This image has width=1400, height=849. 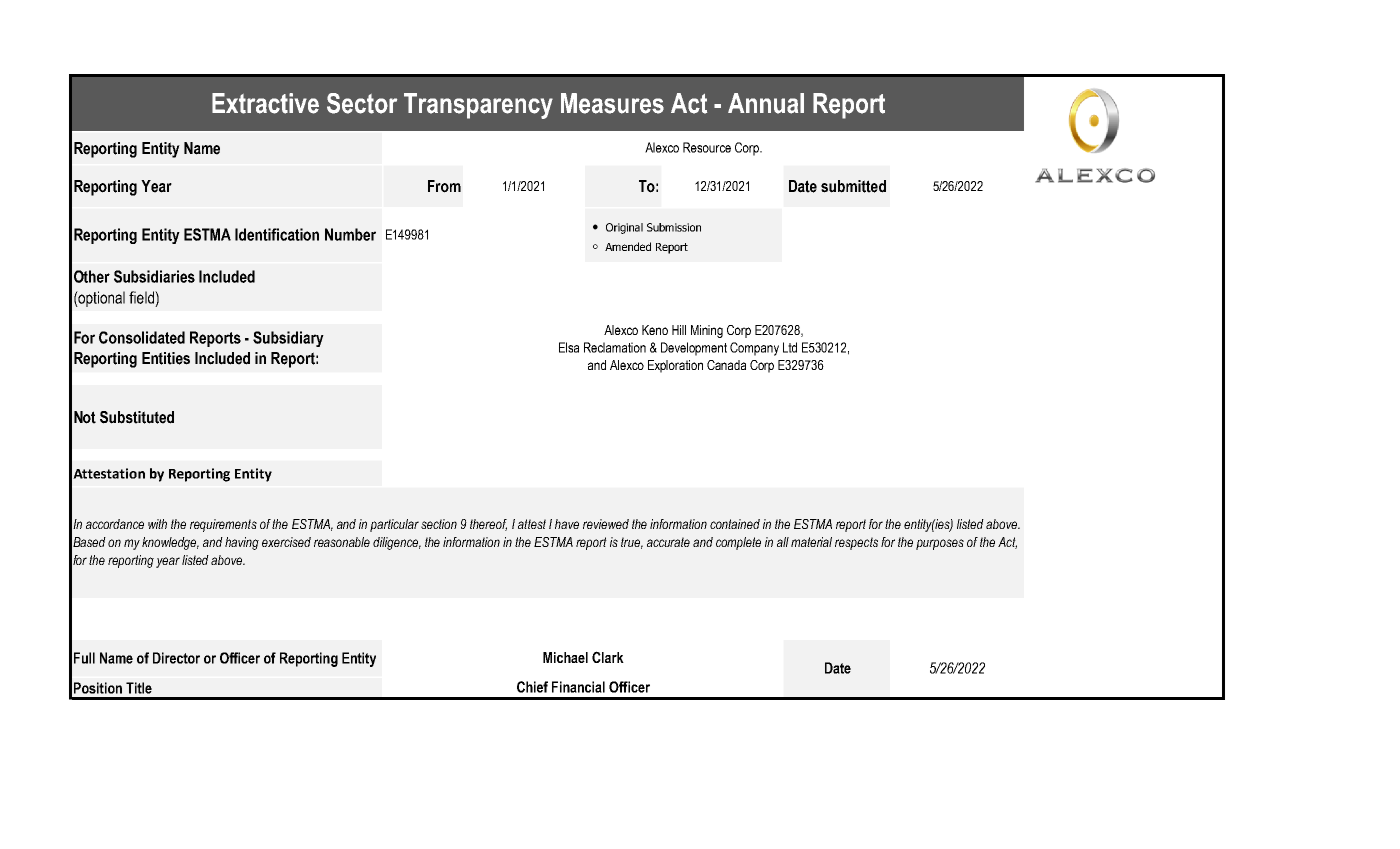 What do you see at coordinates (766, 103) in the image?
I see `Annual` at bounding box center [766, 103].
